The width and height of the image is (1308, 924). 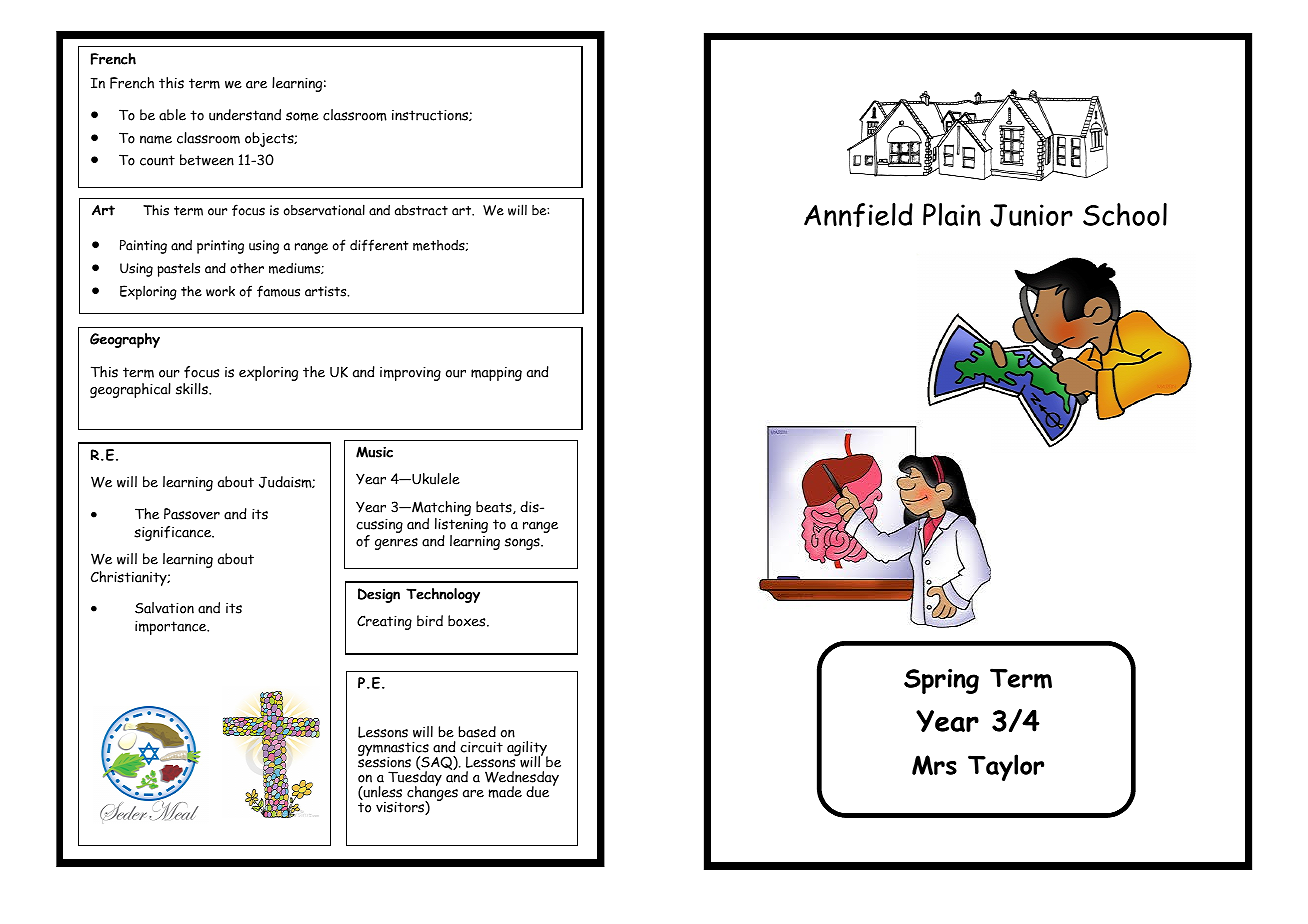 I want to click on Geography, so click(x=125, y=340).
